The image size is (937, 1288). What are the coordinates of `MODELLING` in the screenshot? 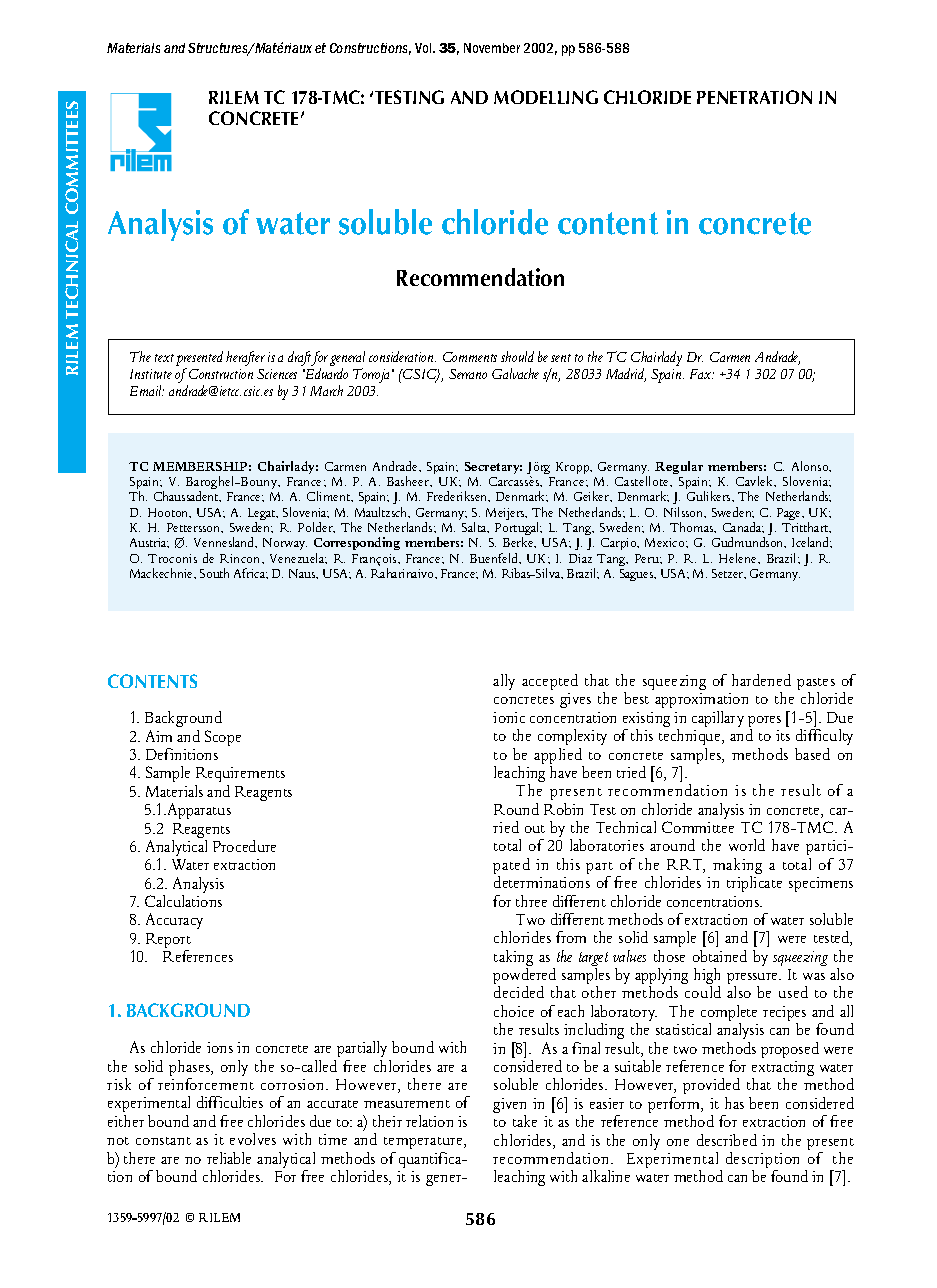 It's located at (546, 97).
